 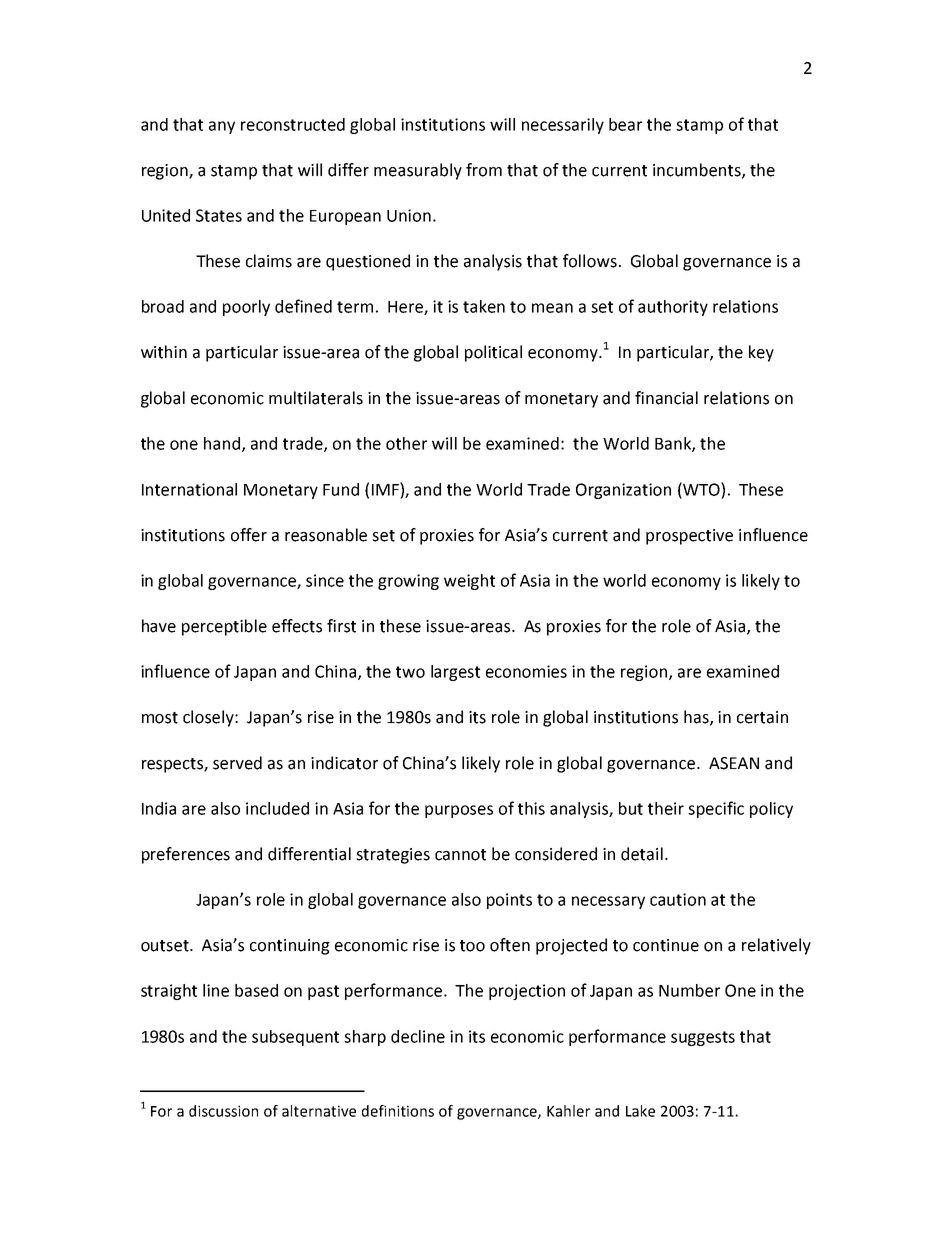 I want to click on perceptible, so click(x=224, y=627).
